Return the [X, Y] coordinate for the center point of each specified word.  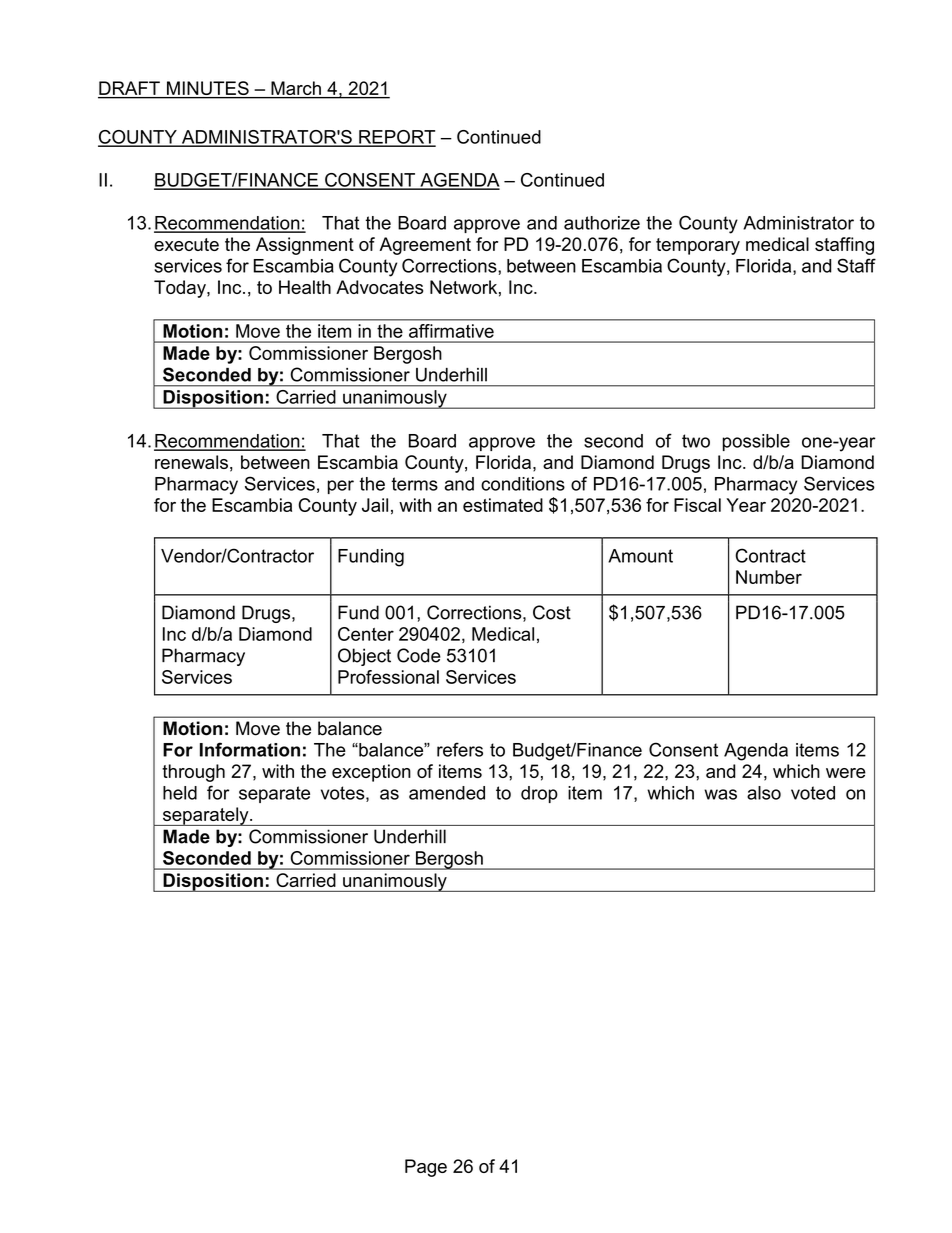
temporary [698, 246]
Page [426, 1168]
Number [769, 577]
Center [366, 634]
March [296, 89]
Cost [552, 612]
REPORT [396, 138]
